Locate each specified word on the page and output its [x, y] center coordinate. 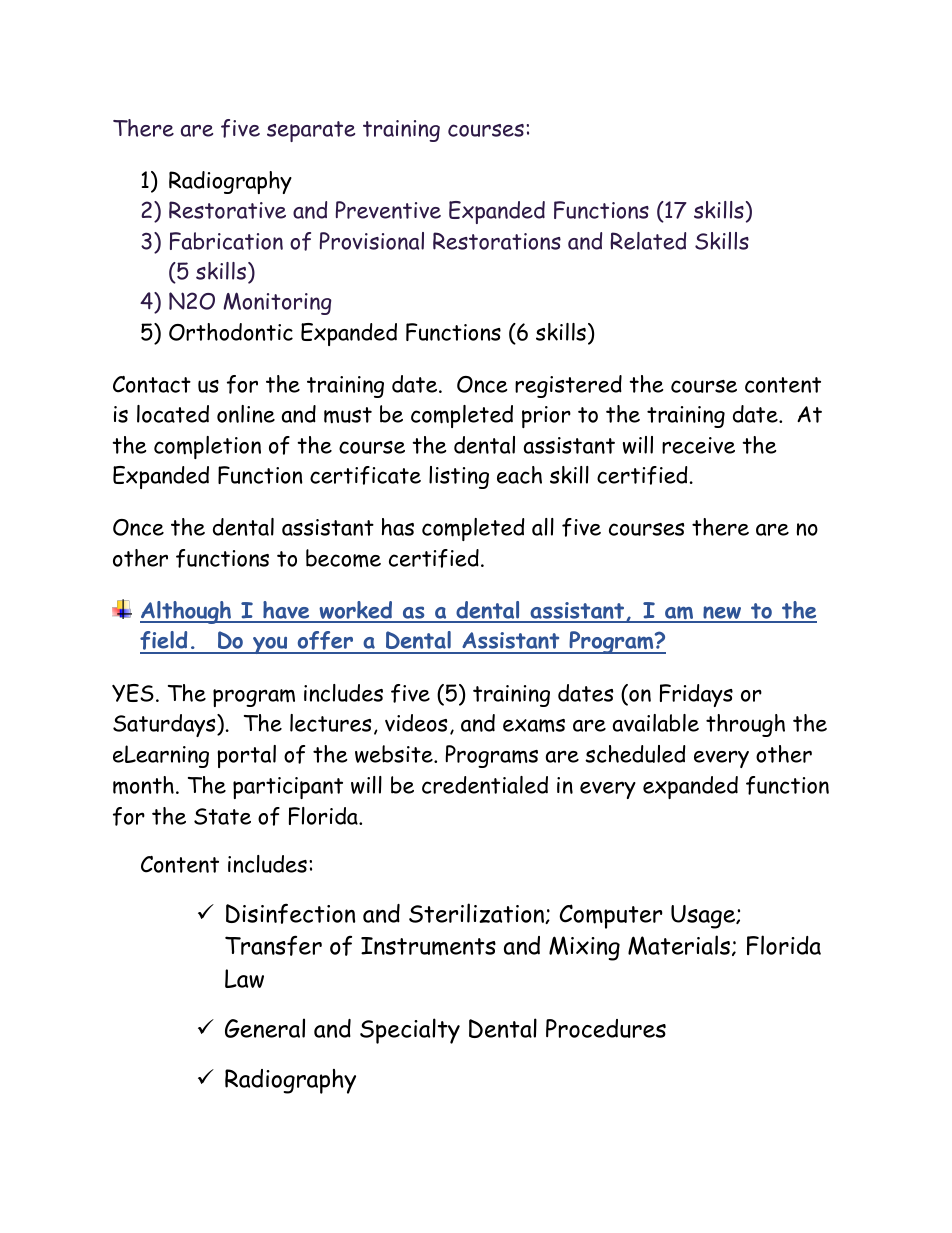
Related [648, 241]
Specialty [410, 1031]
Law [244, 978]
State [222, 816]
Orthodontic [231, 332]
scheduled [635, 754]
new [722, 614]
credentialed [485, 785]
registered [568, 386]
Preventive [388, 210]
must [348, 415]
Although [187, 612]
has [398, 527]
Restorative [227, 210]
